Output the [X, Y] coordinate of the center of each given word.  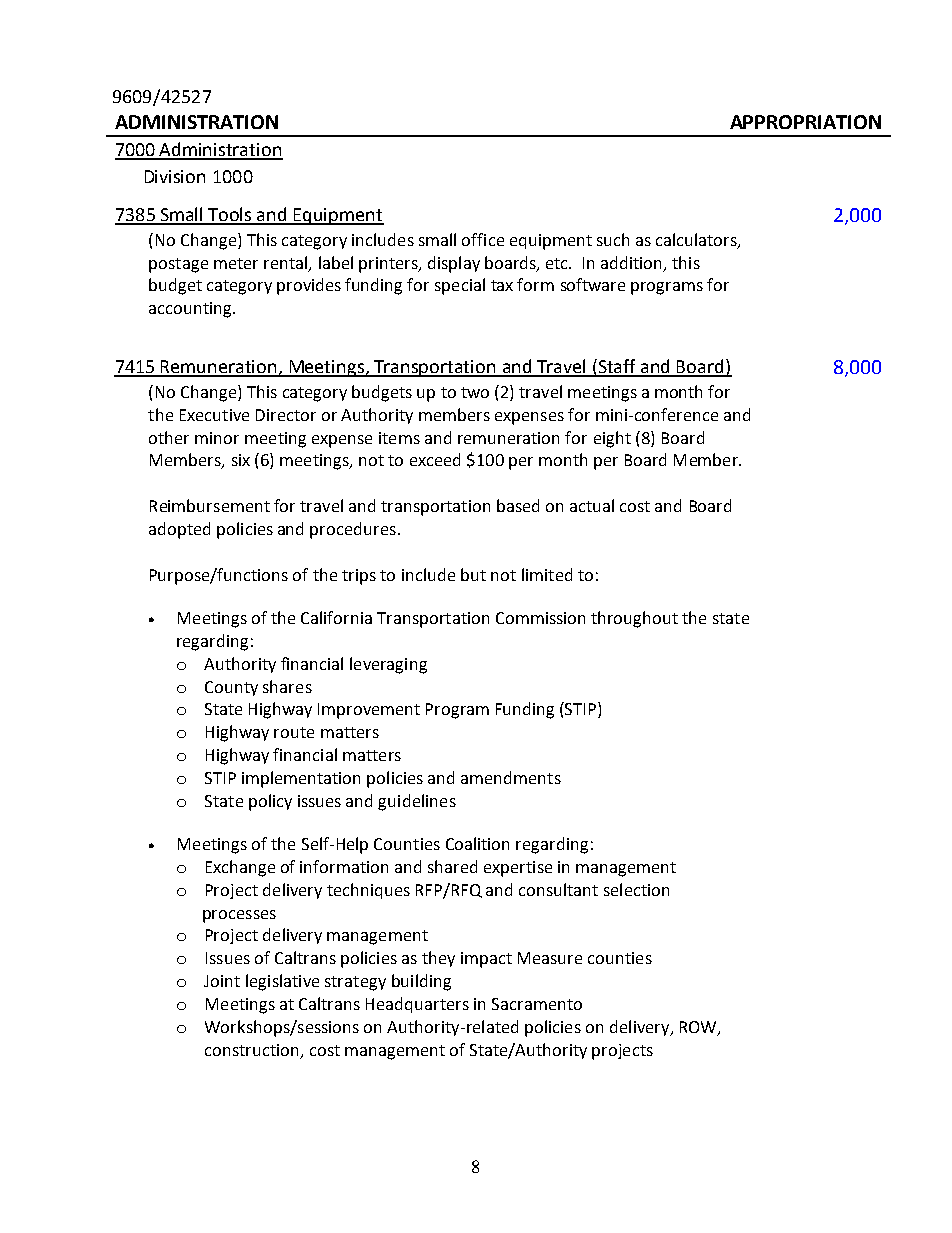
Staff [618, 367]
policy [270, 802]
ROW [699, 1028]
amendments [511, 777]
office [483, 239]
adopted [179, 530]
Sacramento [537, 1004]
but [473, 574]
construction [251, 1050]
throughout [634, 619]
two [475, 392]
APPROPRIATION [805, 122]
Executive [214, 415]
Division [175, 176]
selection [636, 889]
